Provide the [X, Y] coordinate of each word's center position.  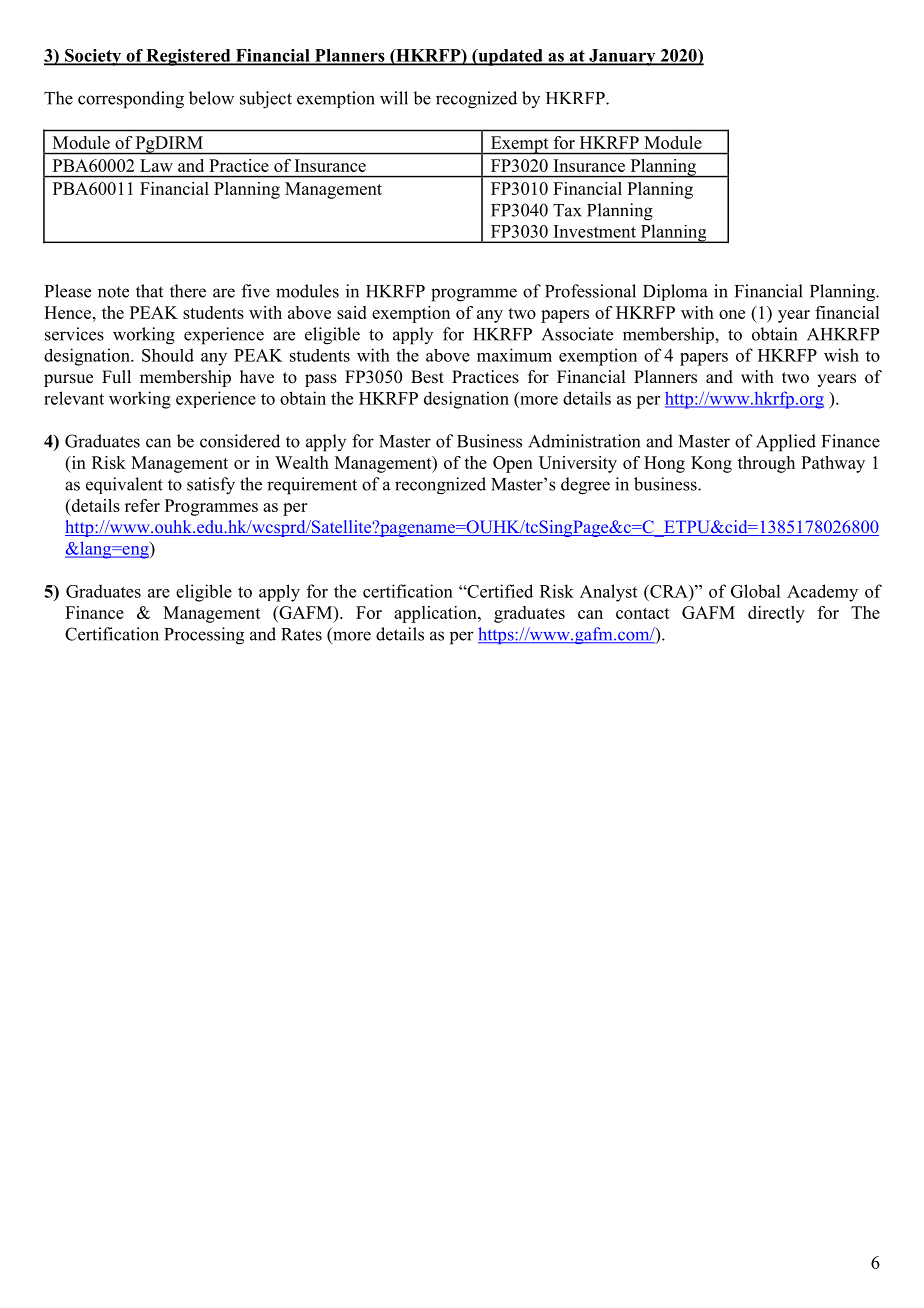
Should [168, 355]
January [622, 57]
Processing [204, 636]
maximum [514, 355]
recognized [476, 100]
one [732, 314]
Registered [188, 57]
